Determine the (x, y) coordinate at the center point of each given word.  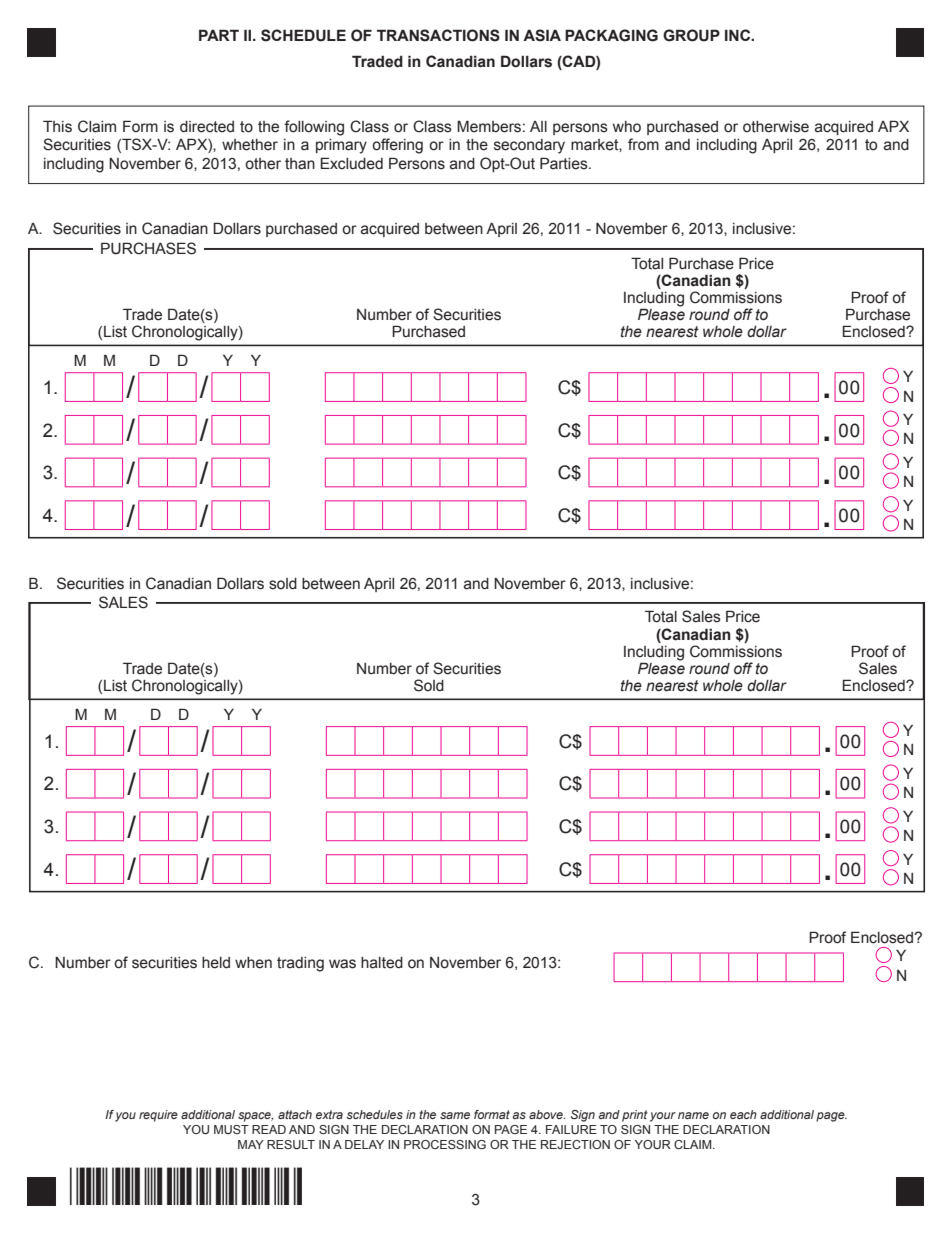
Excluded (351, 163)
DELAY (364, 1144)
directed (207, 127)
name (693, 1115)
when (253, 963)
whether (250, 145)
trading (300, 964)
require (158, 1116)
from (643, 144)
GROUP (691, 35)
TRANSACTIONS (438, 35)
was (342, 964)
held (216, 963)
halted (382, 963)
